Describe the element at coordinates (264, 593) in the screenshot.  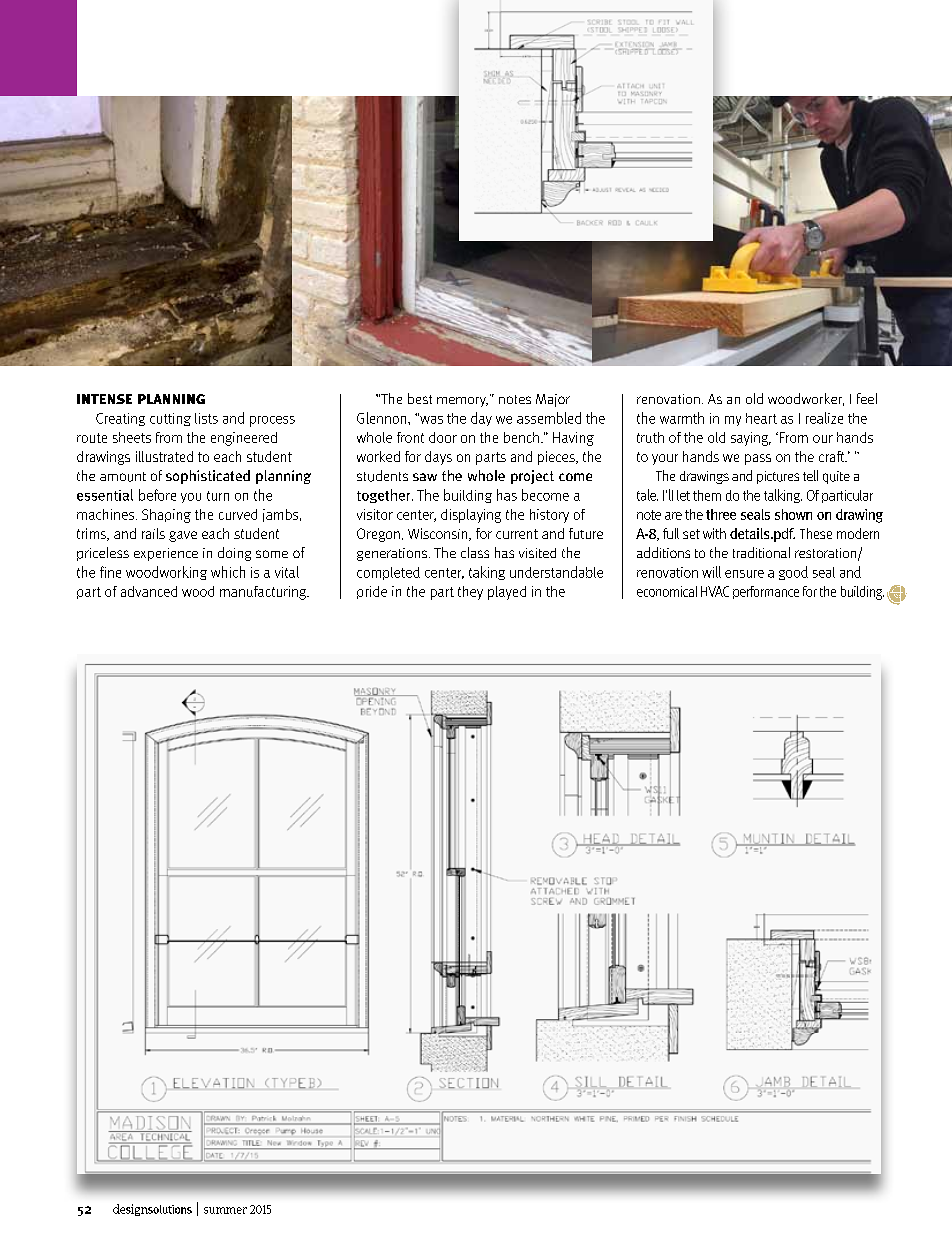
I see `manufacturing` at that location.
